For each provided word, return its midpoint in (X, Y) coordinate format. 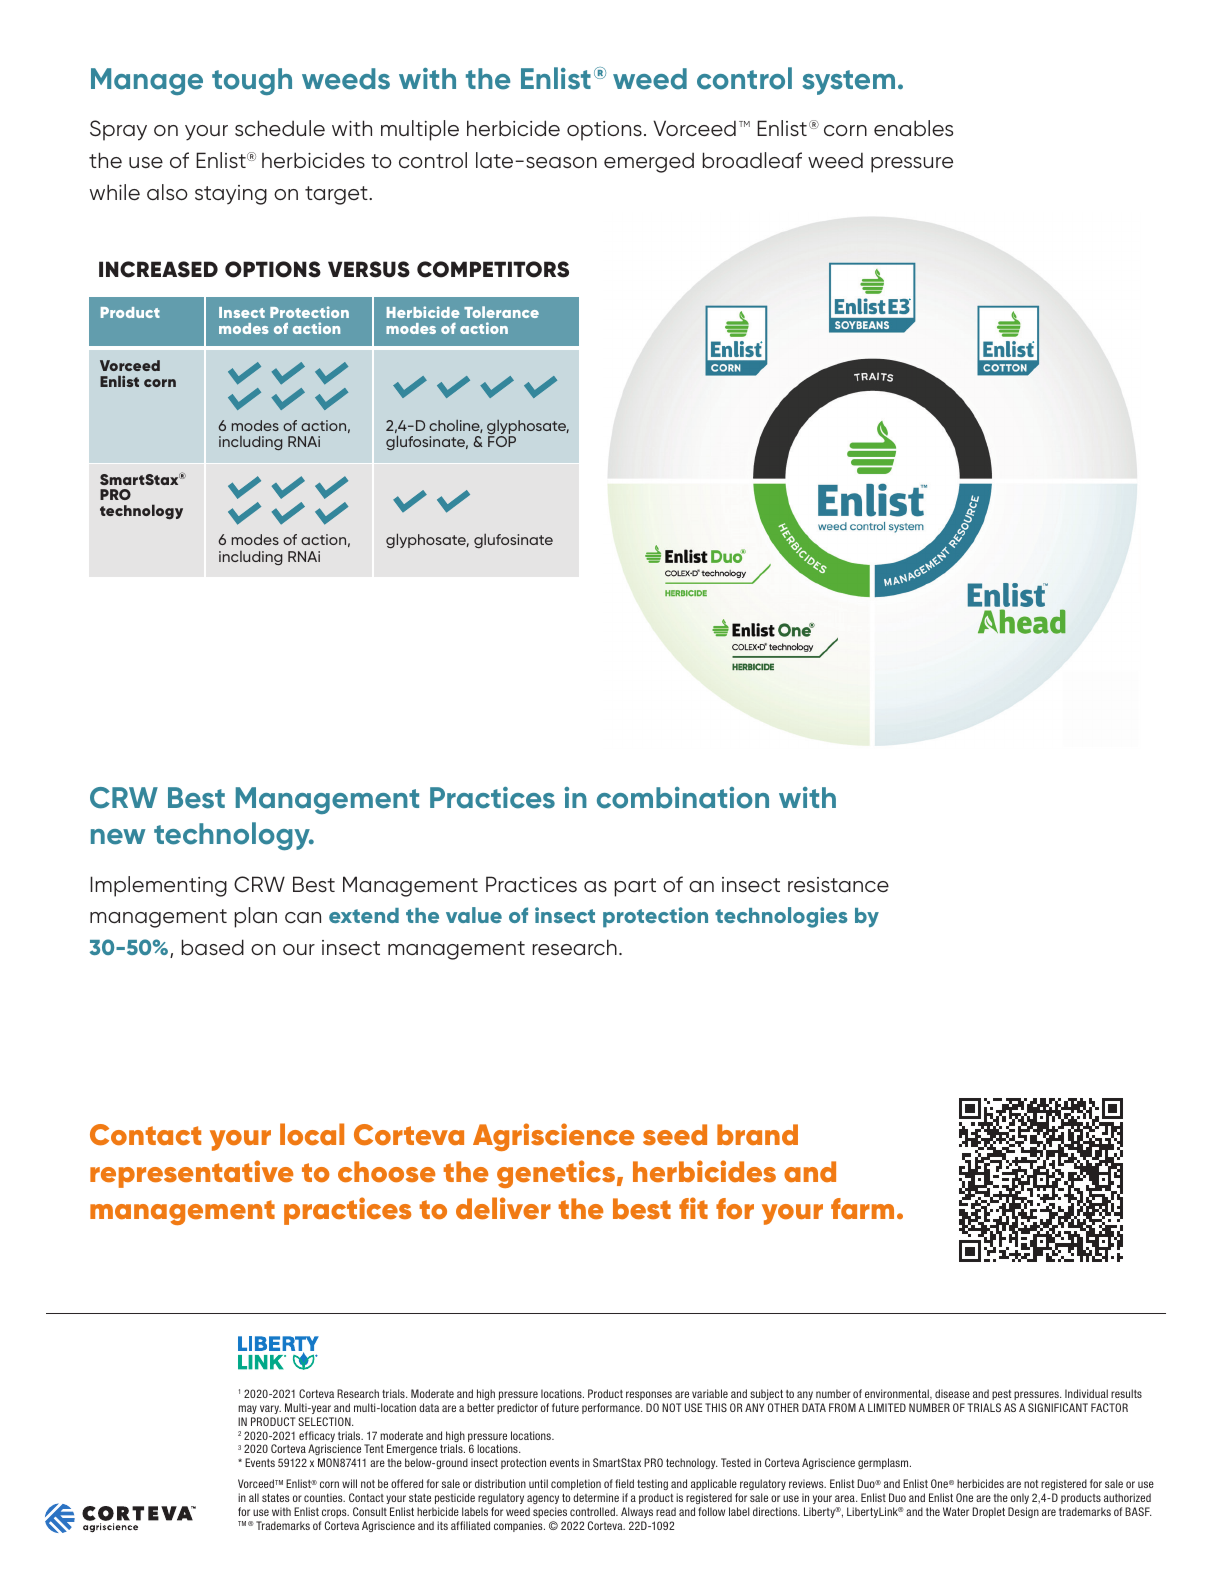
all (254, 1497)
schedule (280, 128)
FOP (502, 441)
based (213, 947)
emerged (649, 162)
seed (675, 1135)
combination (683, 798)
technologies (781, 917)
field (624, 1483)
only (1020, 1498)
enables (913, 128)
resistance (838, 885)
